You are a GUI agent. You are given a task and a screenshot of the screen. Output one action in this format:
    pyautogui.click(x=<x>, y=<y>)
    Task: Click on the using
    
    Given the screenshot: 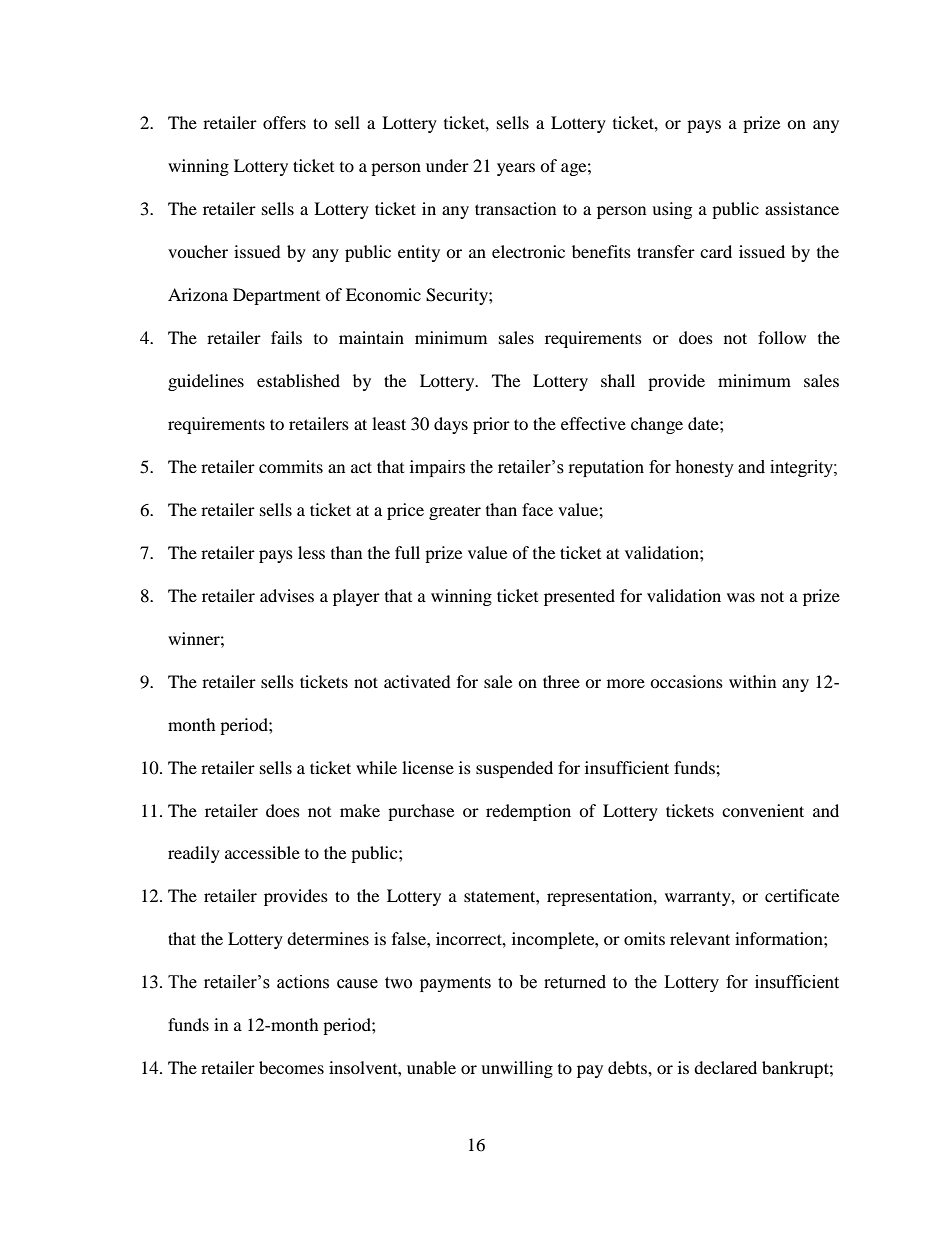 What is the action you would take?
    pyautogui.click(x=672, y=210)
